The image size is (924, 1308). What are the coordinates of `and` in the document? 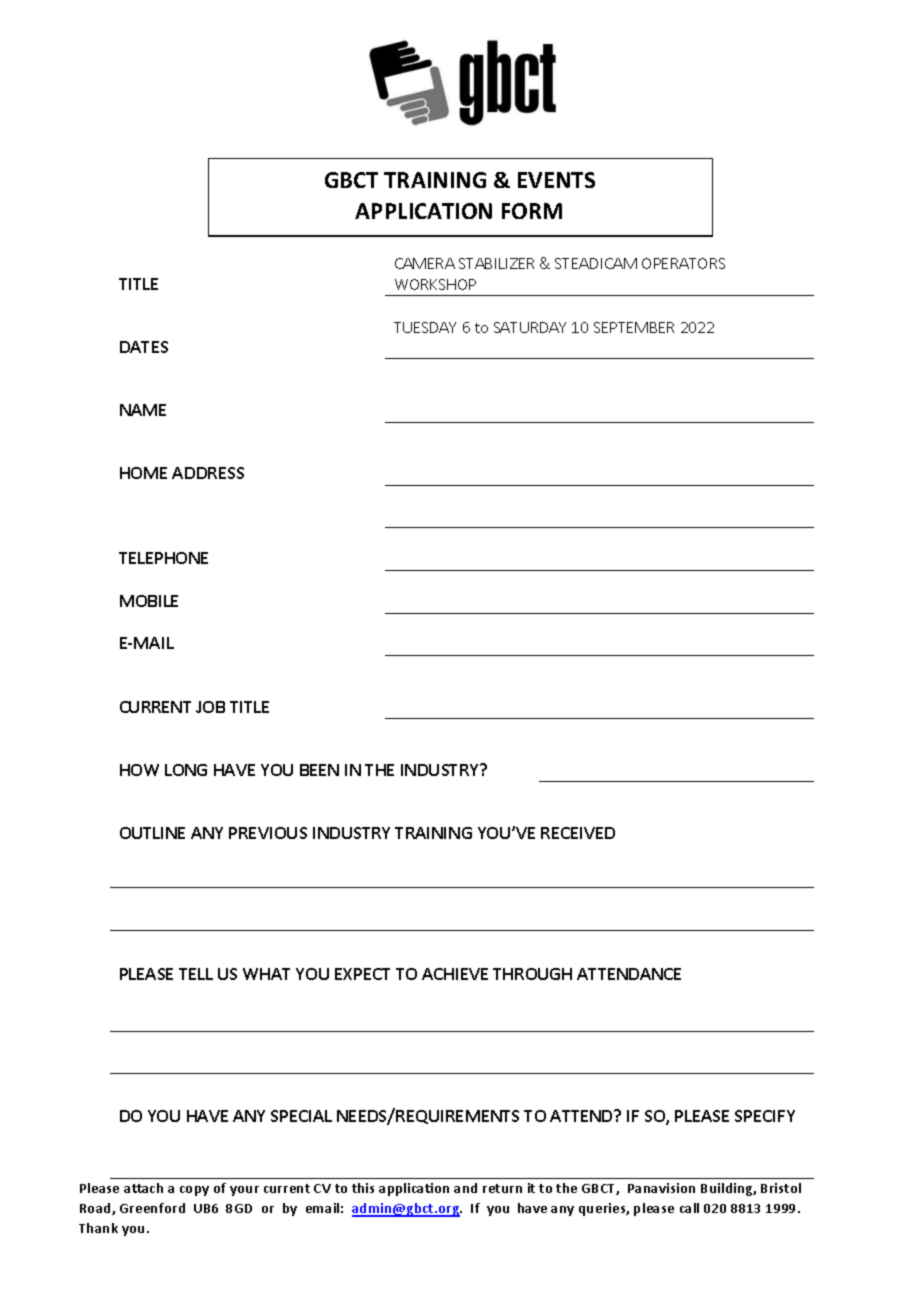 It's located at (465, 1188).
